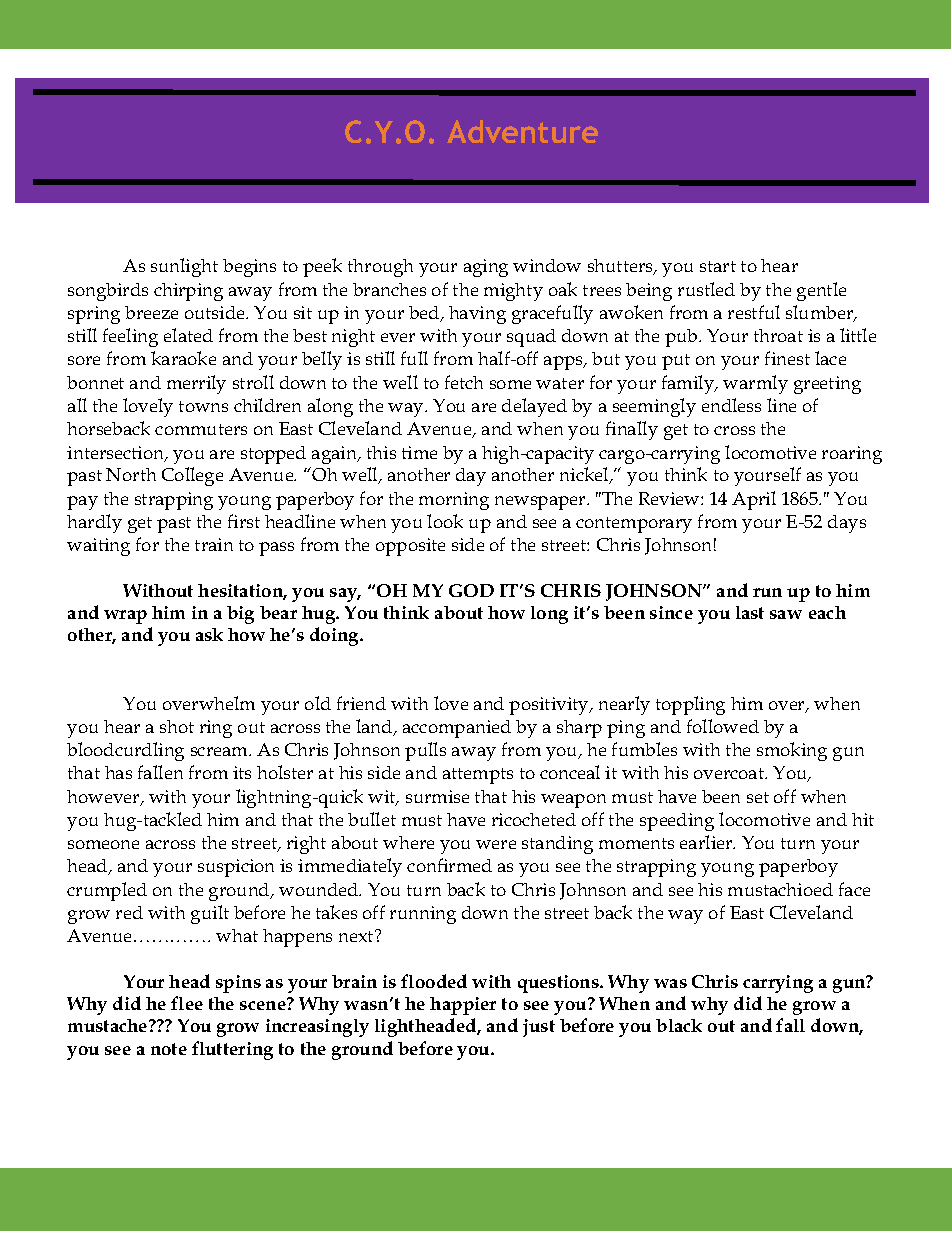  Describe the element at coordinates (187, 1003) in the image. I see `flee` at that location.
